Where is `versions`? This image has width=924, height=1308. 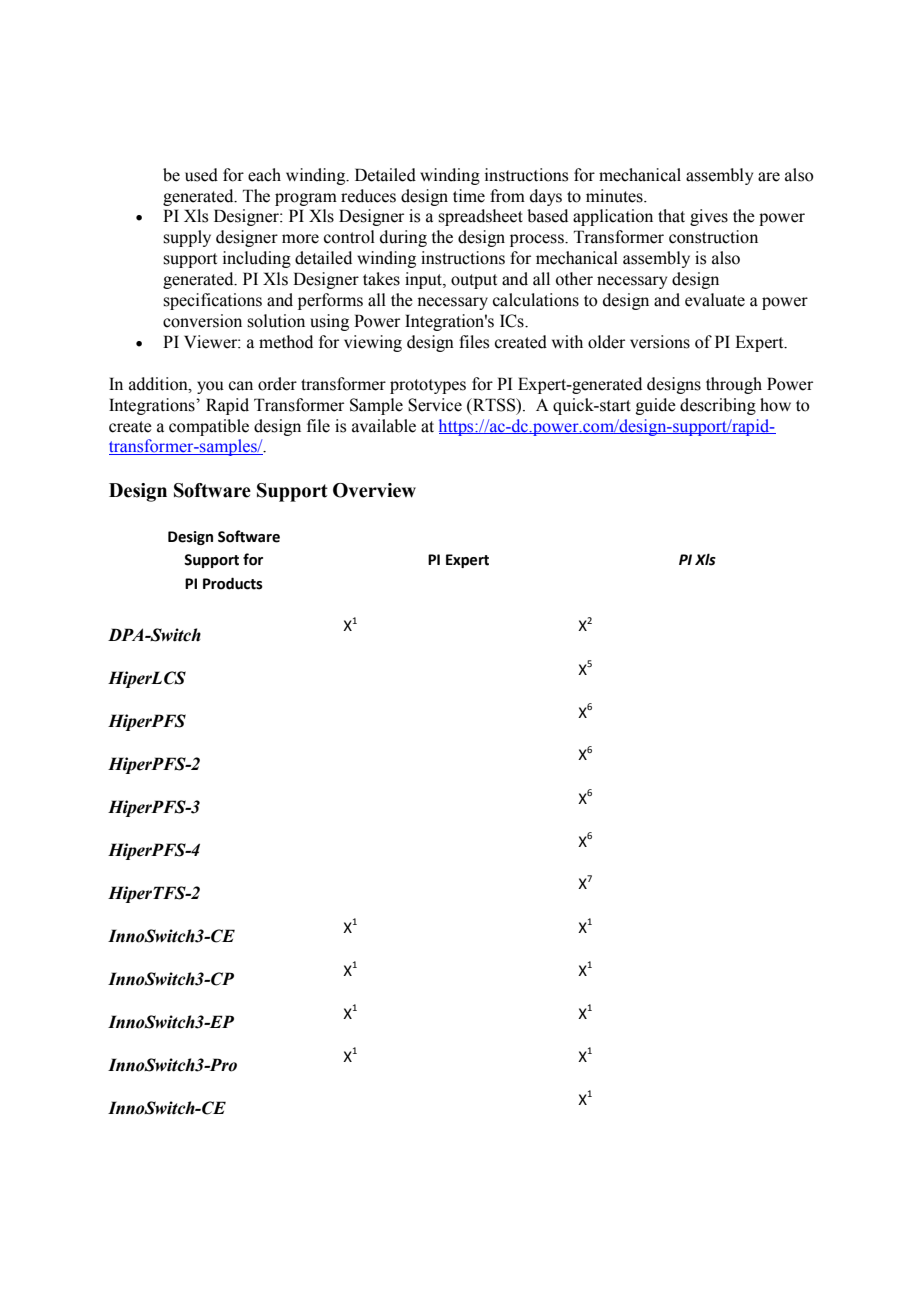 versions is located at coordinates (660, 342).
